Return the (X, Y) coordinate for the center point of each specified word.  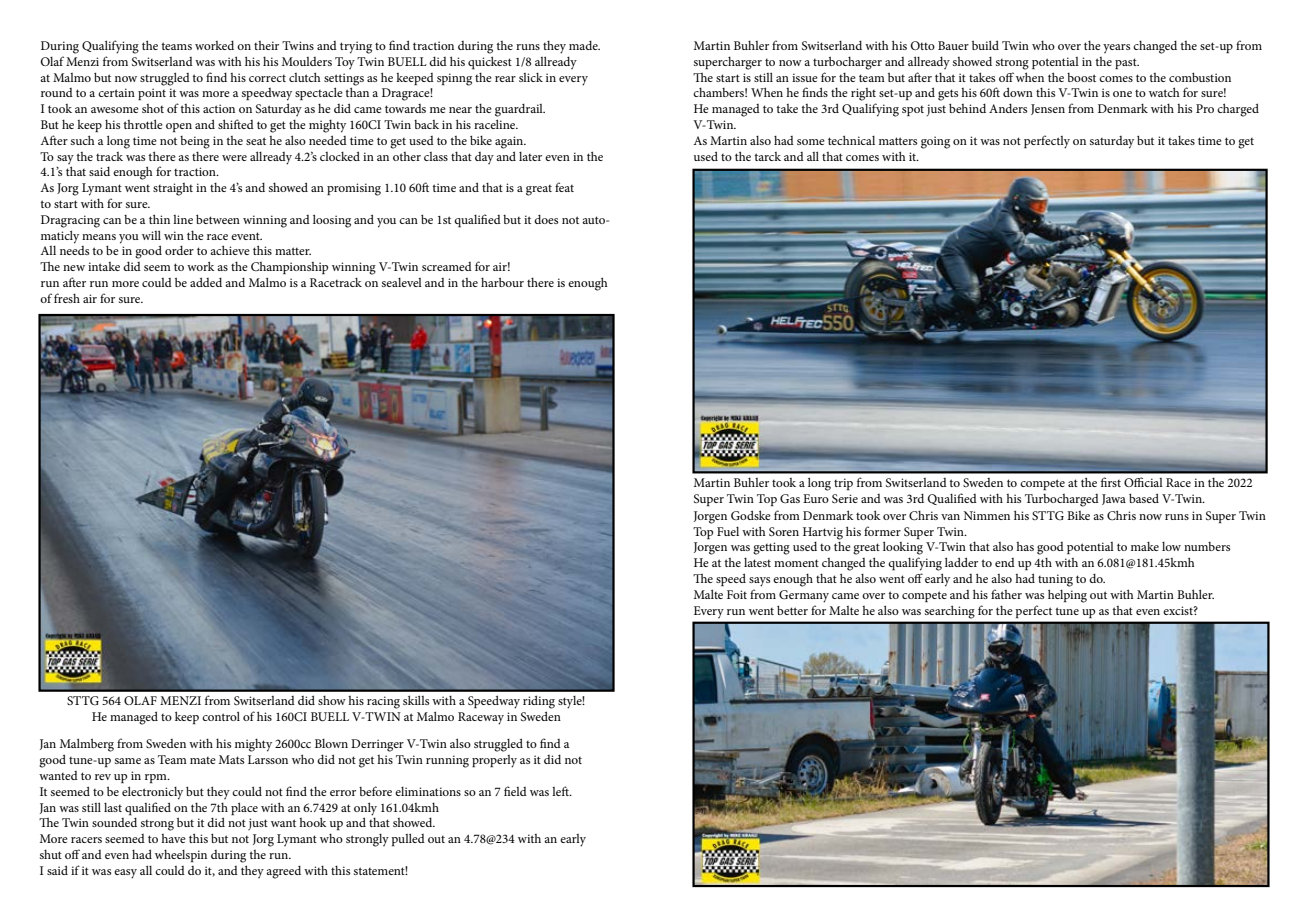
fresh (67, 298)
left (561, 791)
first (1111, 482)
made (584, 45)
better (792, 610)
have (173, 838)
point (152, 94)
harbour (502, 282)
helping (1067, 596)
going (935, 142)
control (221, 716)
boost (1081, 77)
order (179, 250)
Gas (790, 499)
